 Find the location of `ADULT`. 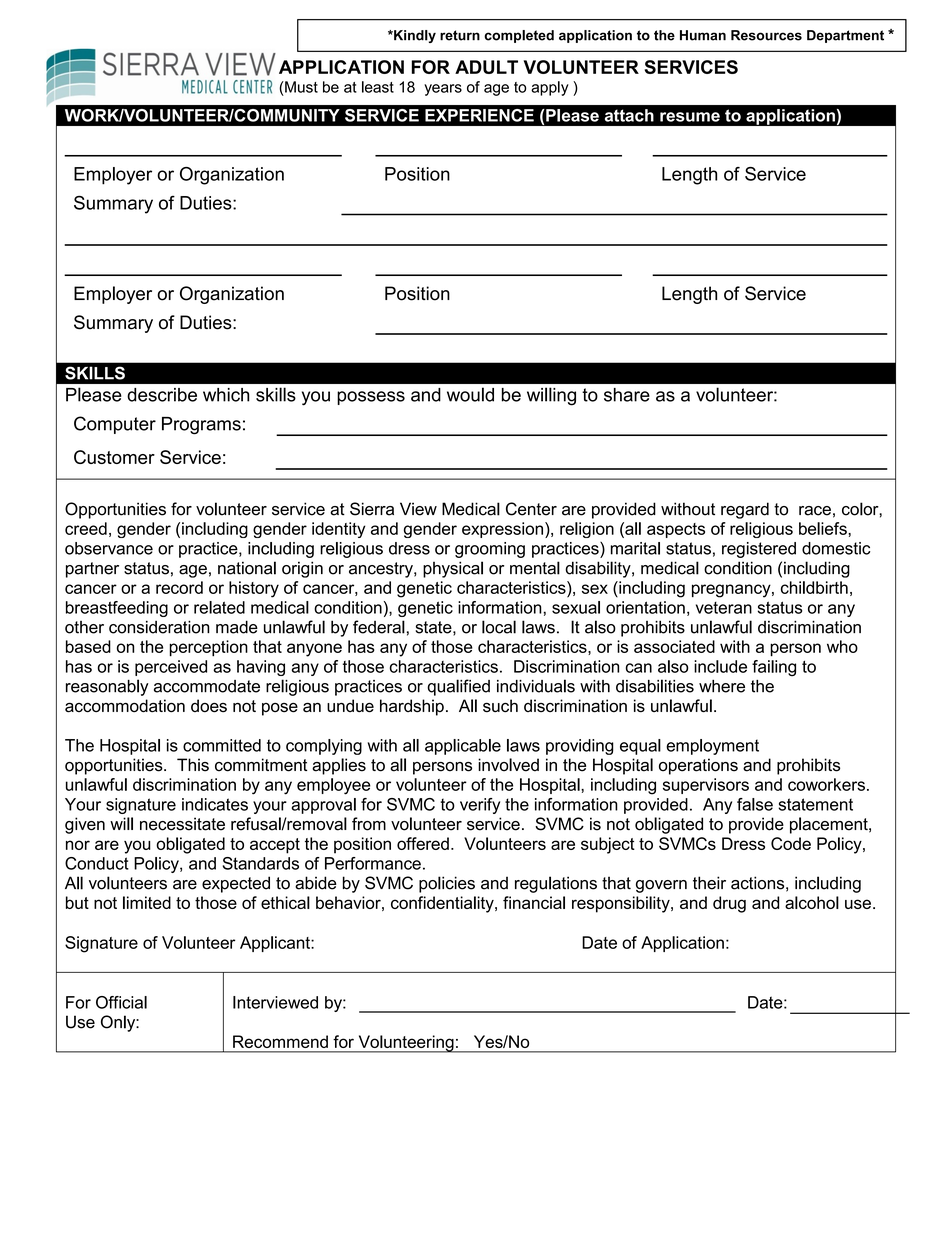

ADULT is located at coordinates (486, 67).
